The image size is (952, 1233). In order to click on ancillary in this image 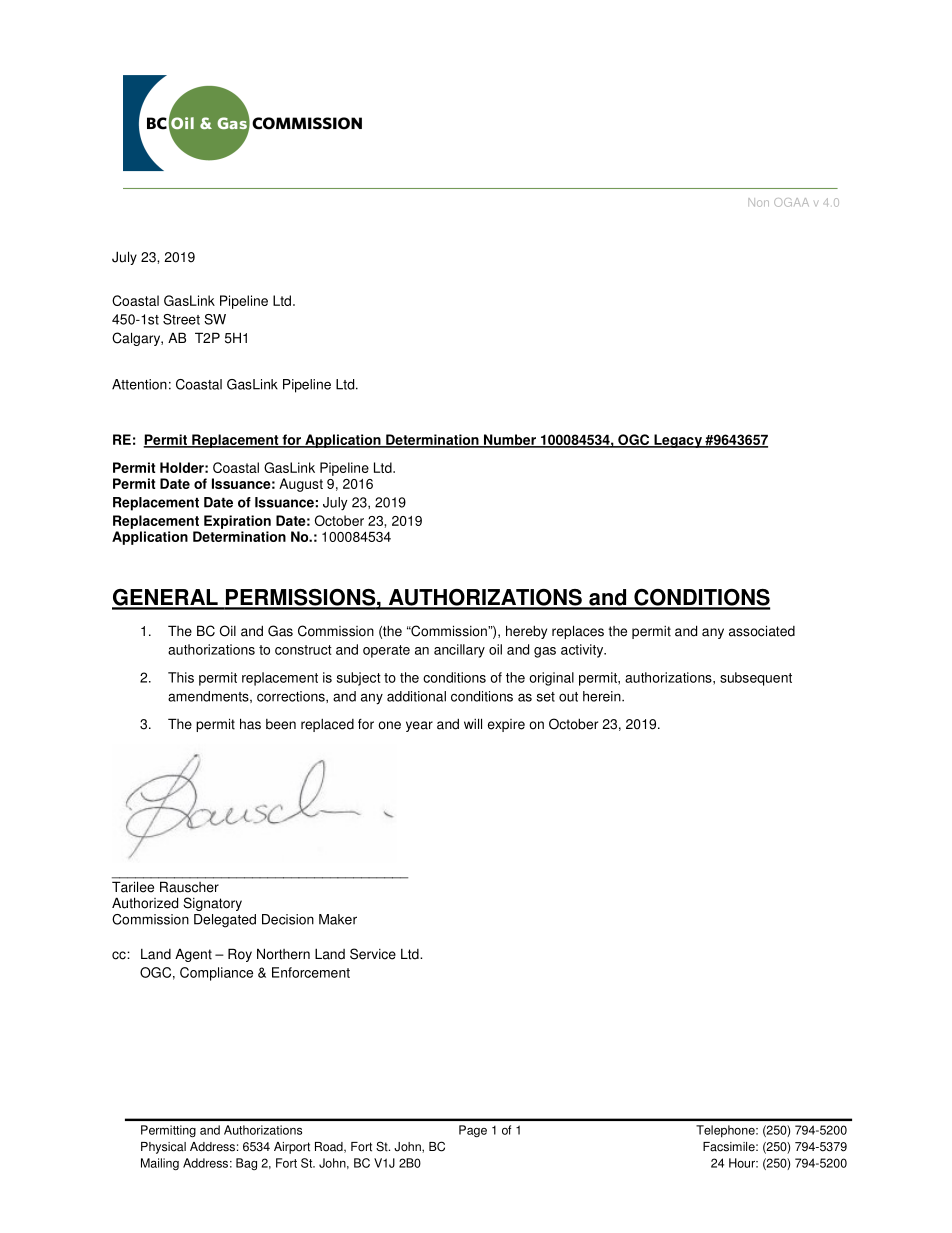, I will do `click(459, 651)`.
